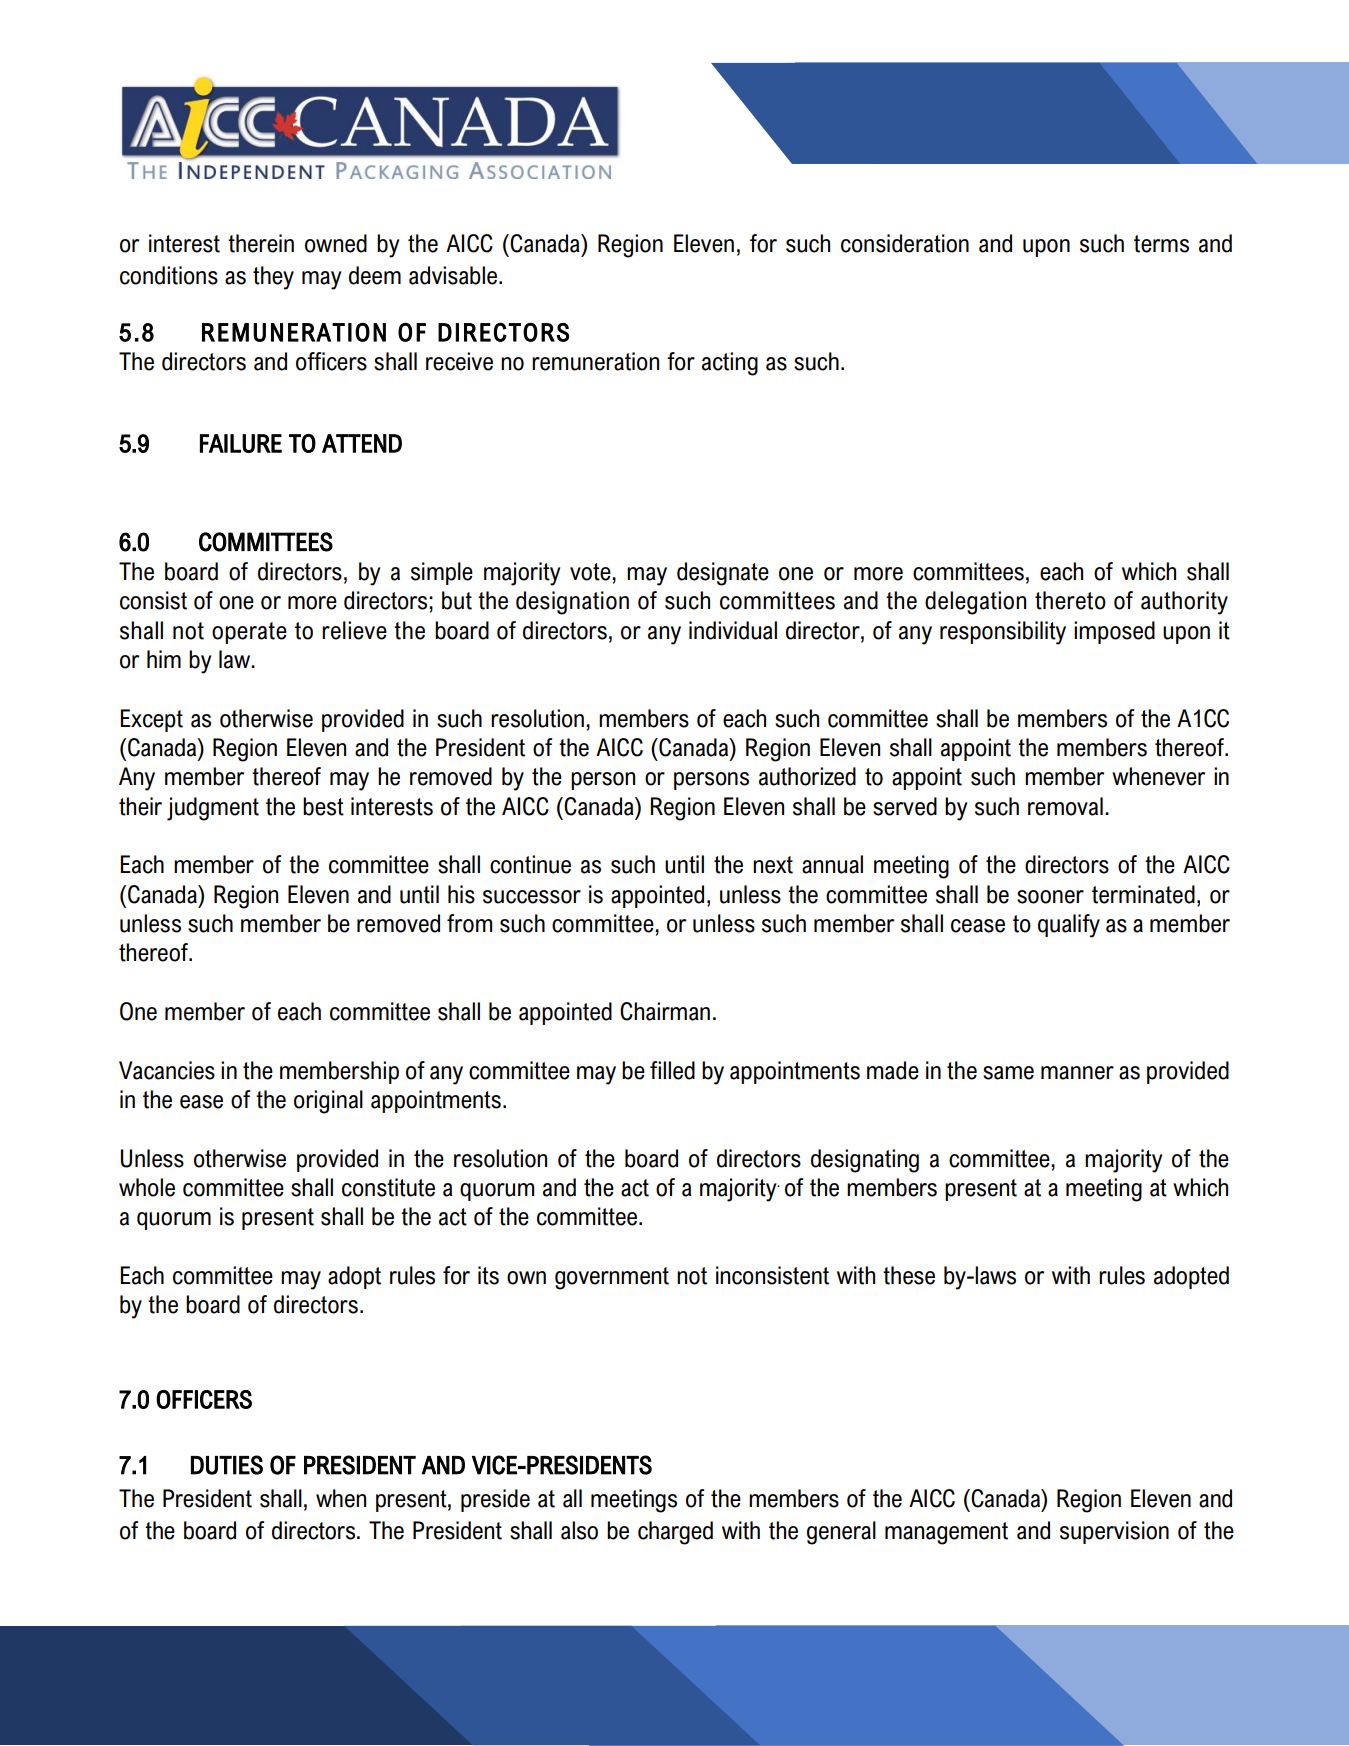 This image has width=1349, height=1746. What do you see at coordinates (675, 1533) in the image?
I see `charged` at bounding box center [675, 1533].
